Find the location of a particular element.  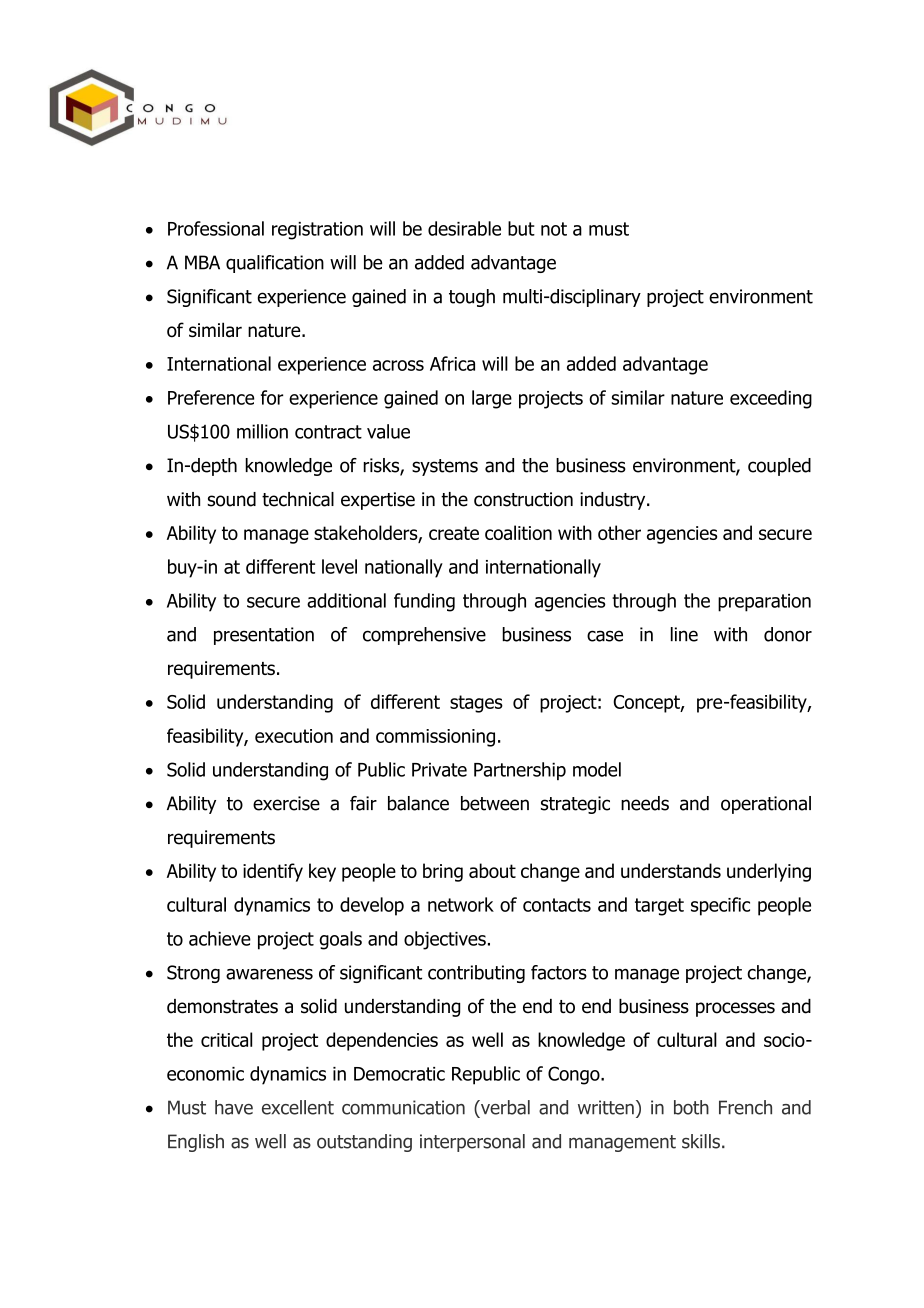

preparation is located at coordinates (764, 603).
